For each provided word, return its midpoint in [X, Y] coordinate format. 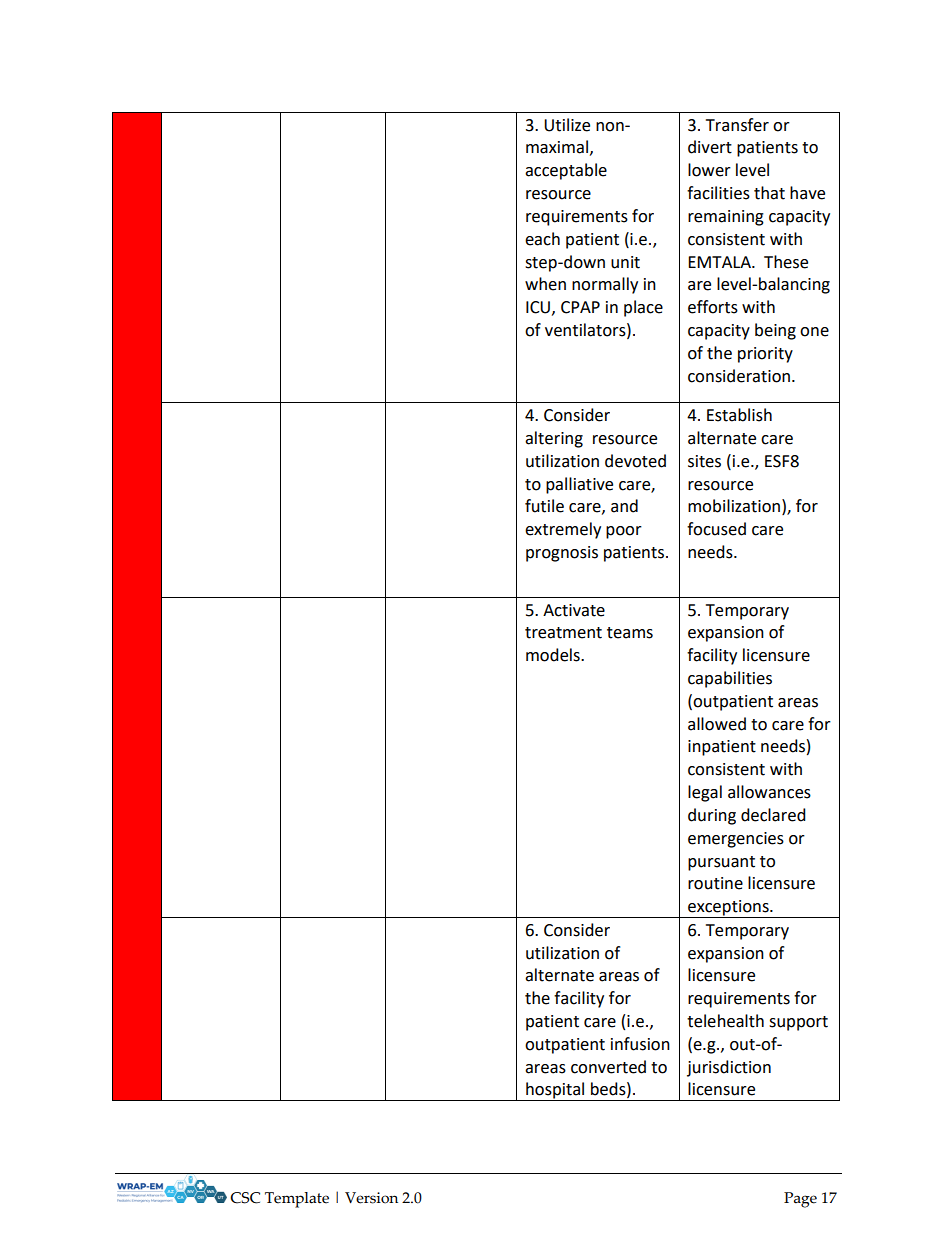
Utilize [567, 125]
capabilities [730, 679]
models [554, 655]
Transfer [737, 125]
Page [800, 1200]
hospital [555, 1091]
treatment [563, 633]
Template [297, 1200]
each [542, 239]
